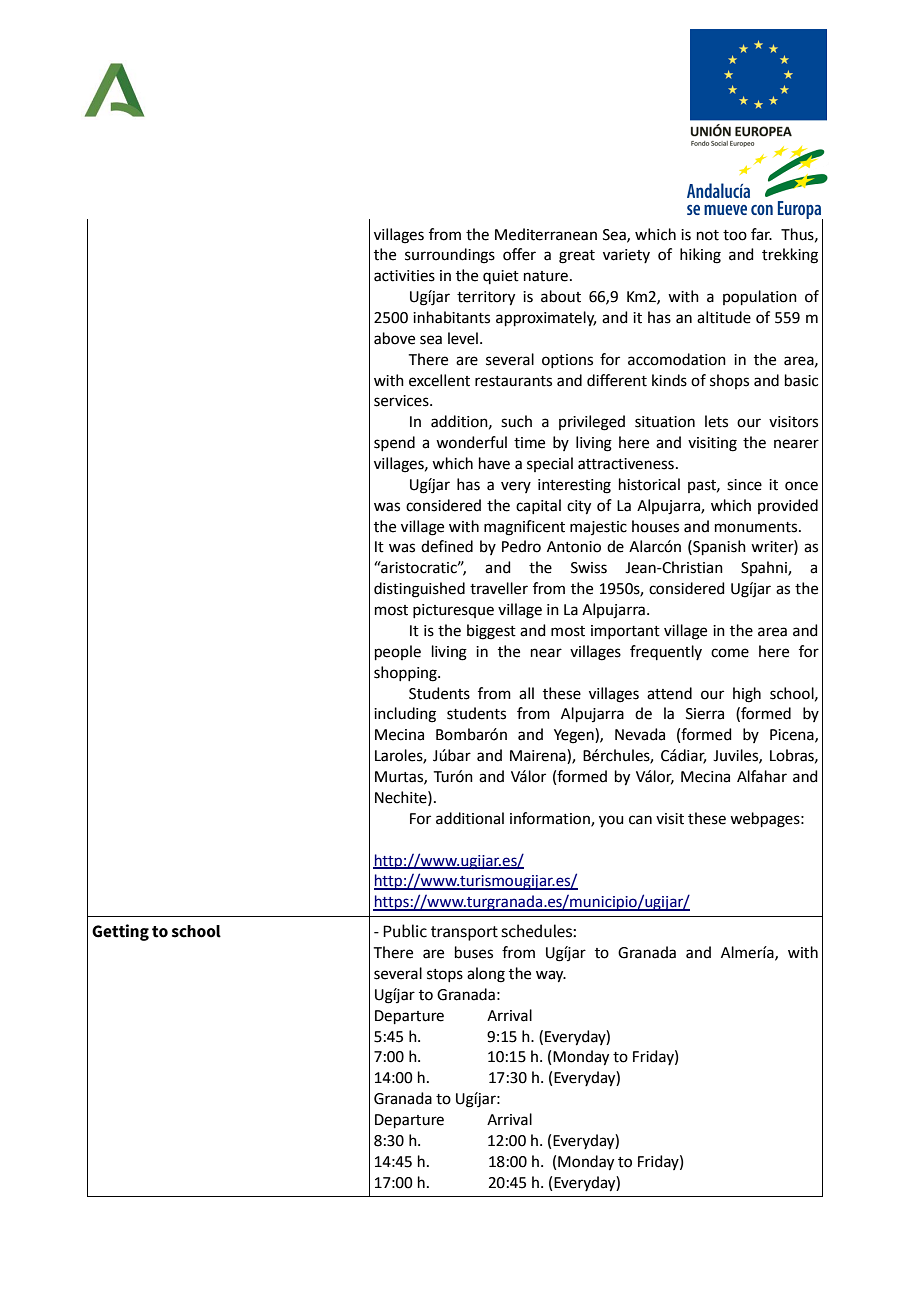  I want to click on come, so click(730, 653).
